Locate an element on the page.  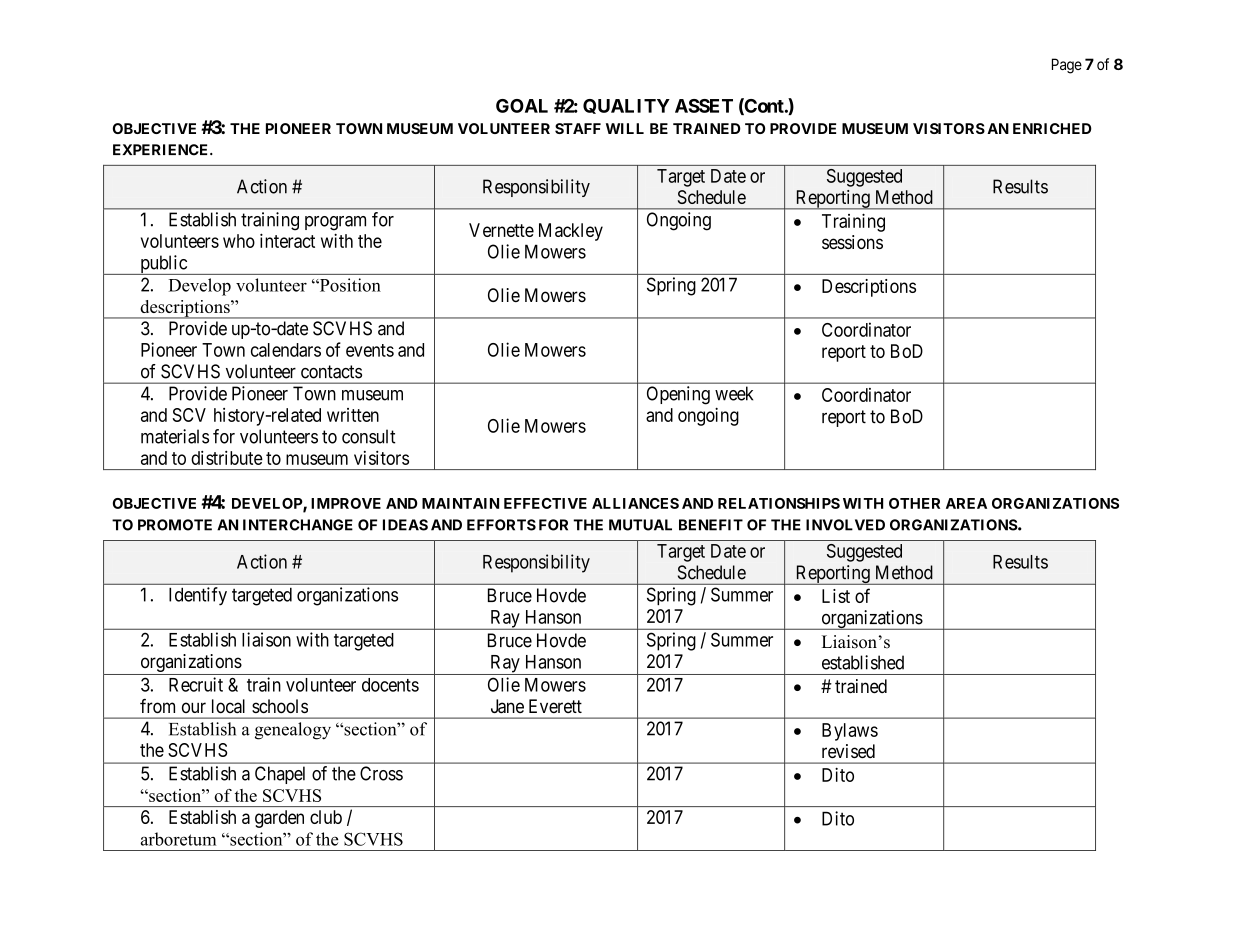
sessions is located at coordinates (852, 242).
